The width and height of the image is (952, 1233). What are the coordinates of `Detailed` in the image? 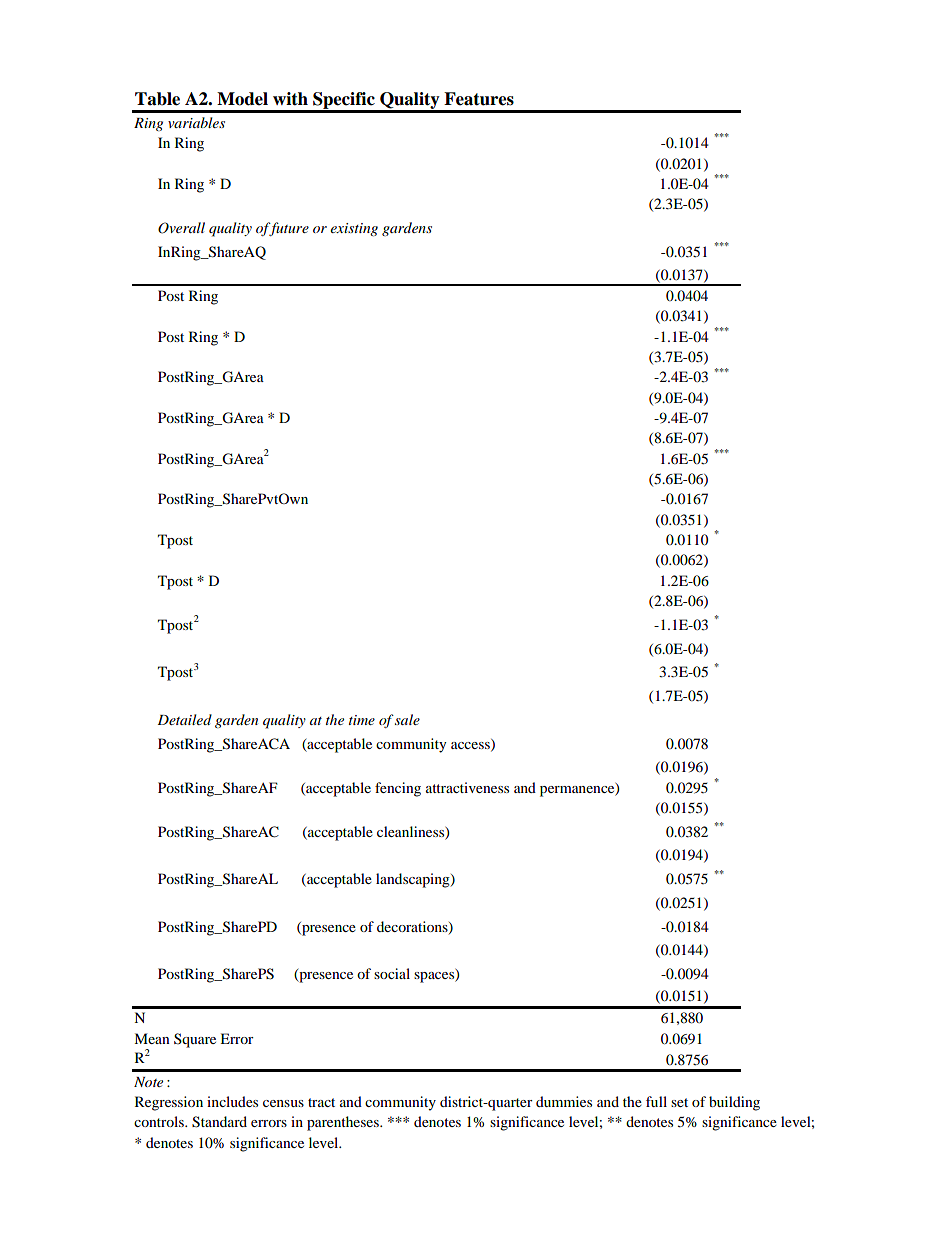 It's located at (184, 719).
